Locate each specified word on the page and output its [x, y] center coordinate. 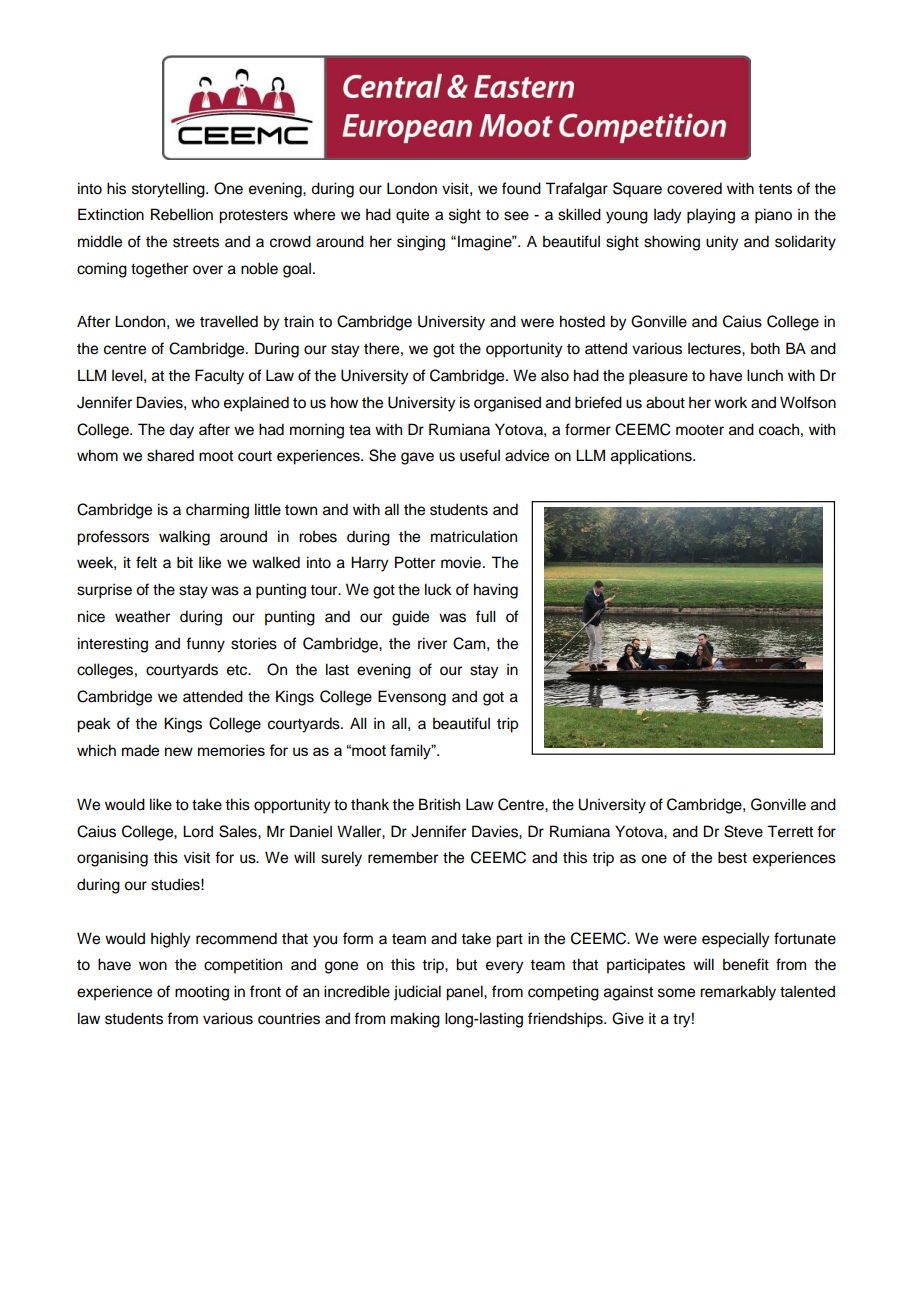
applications [652, 457]
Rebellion [182, 214]
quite [412, 215]
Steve [743, 831]
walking [184, 538]
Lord [198, 831]
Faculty [219, 377]
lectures [715, 348]
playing [711, 216]
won [153, 966]
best [732, 857]
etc [238, 670]
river [432, 643]
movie [461, 562]
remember [403, 857]
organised [507, 404]
